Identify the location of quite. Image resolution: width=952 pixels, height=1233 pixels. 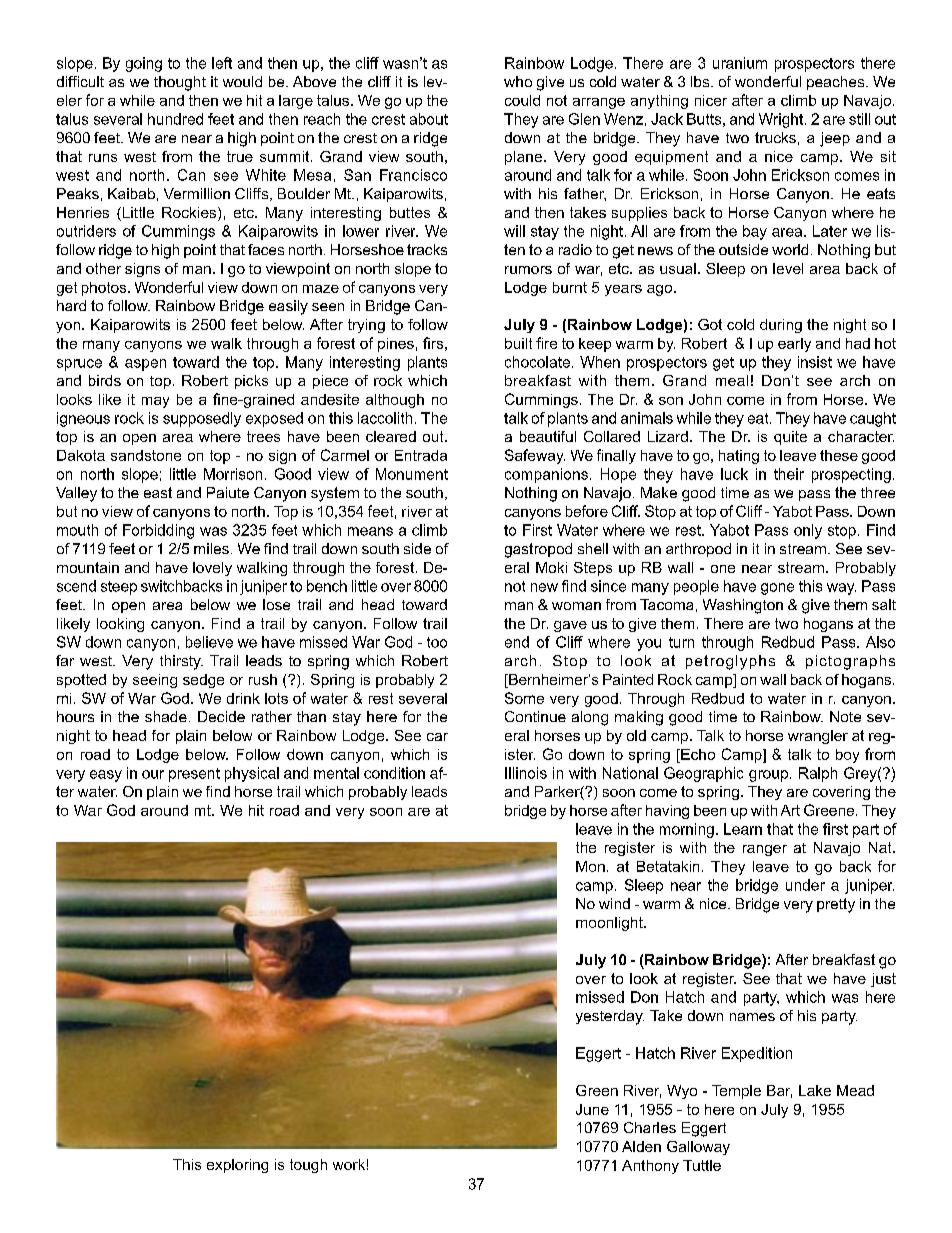
(790, 438).
